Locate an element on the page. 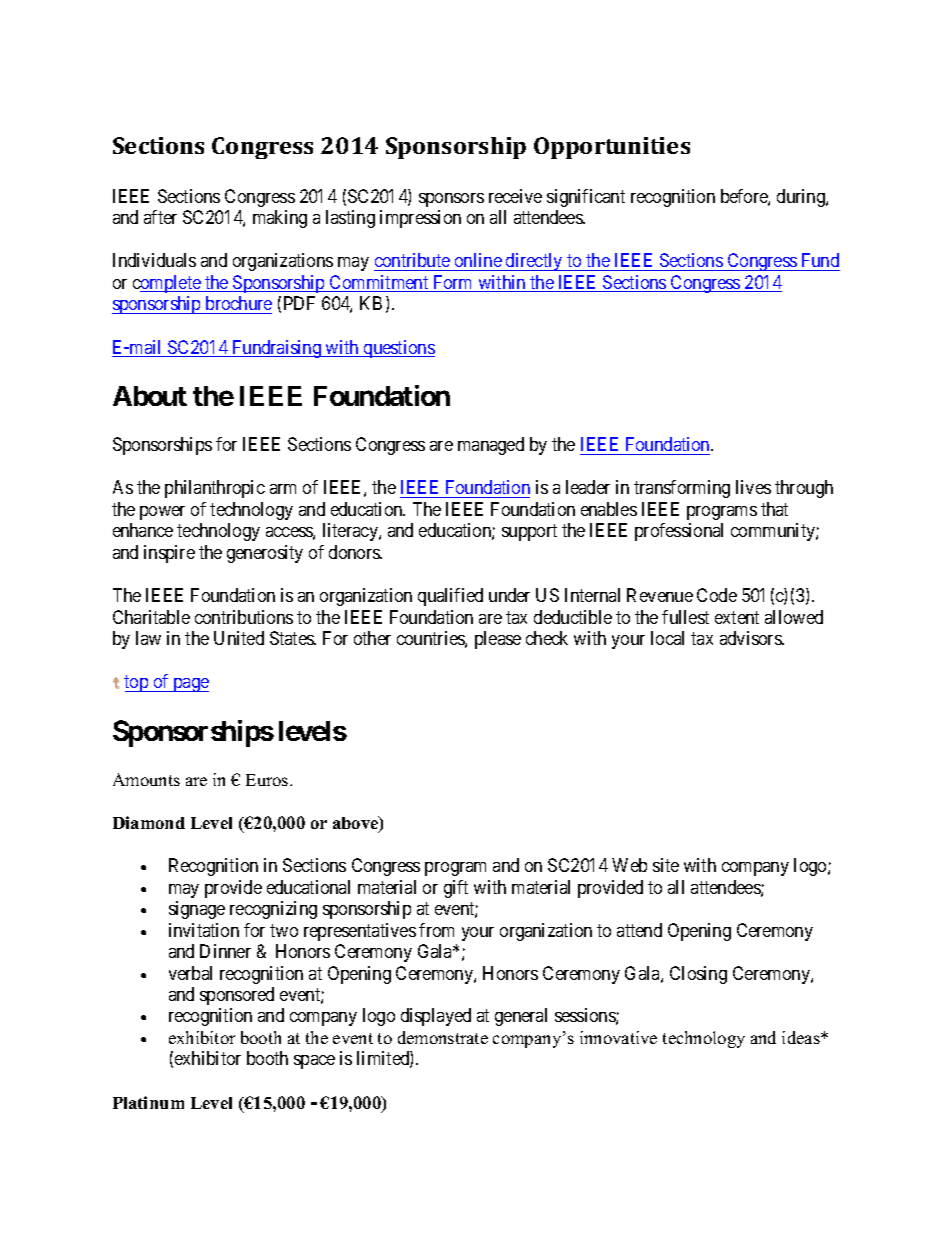 Image resolution: width=952 pixels, height=1233 pixels. gift is located at coordinates (456, 889).
